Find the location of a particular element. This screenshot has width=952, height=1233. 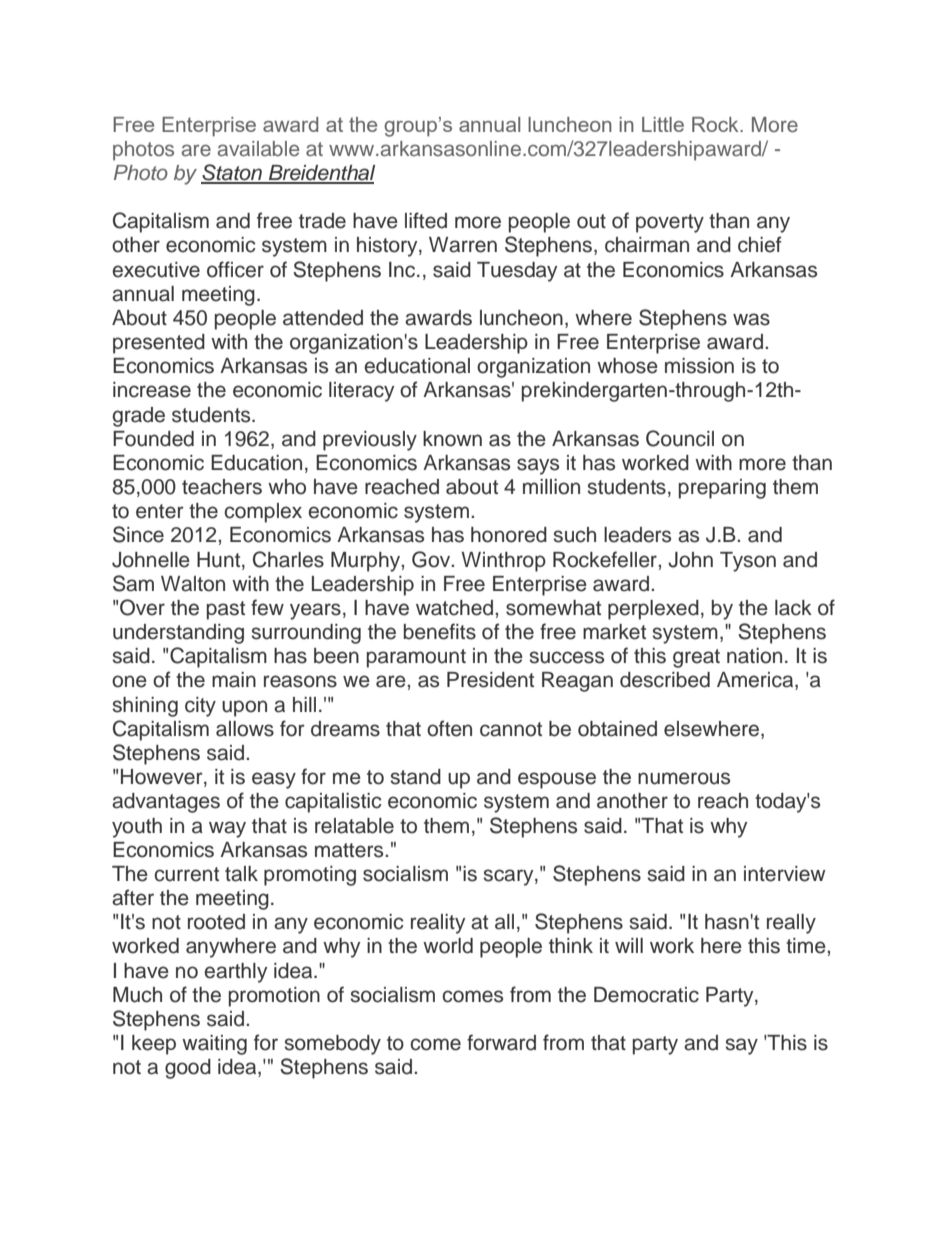

available is located at coordinates (258, 149).
